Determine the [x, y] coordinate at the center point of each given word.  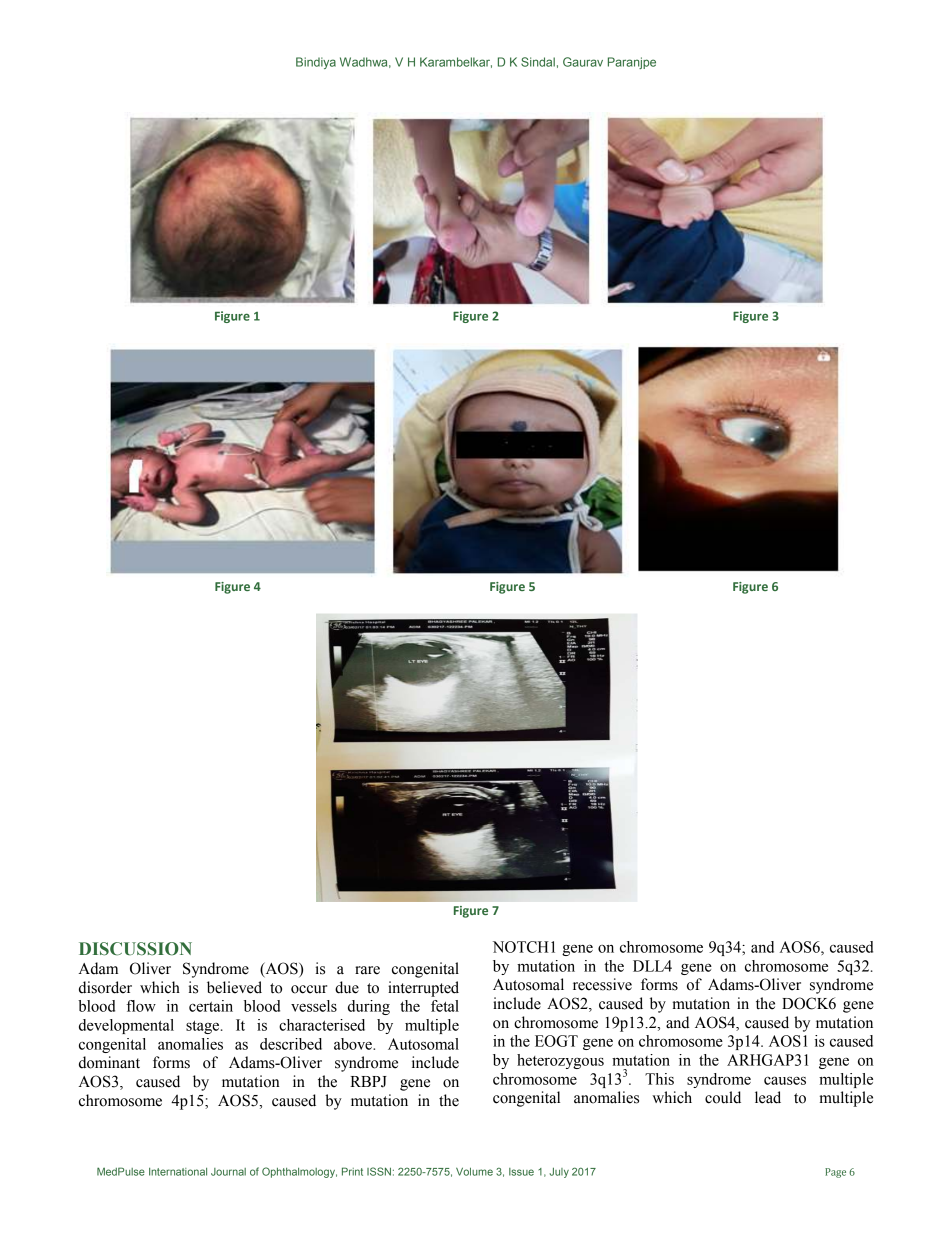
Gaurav [583, 62]
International [178, 1172]
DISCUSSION [135, 949]
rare [367, 970]
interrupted [423, 989]
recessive [602, 984]
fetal [445, 1006]
